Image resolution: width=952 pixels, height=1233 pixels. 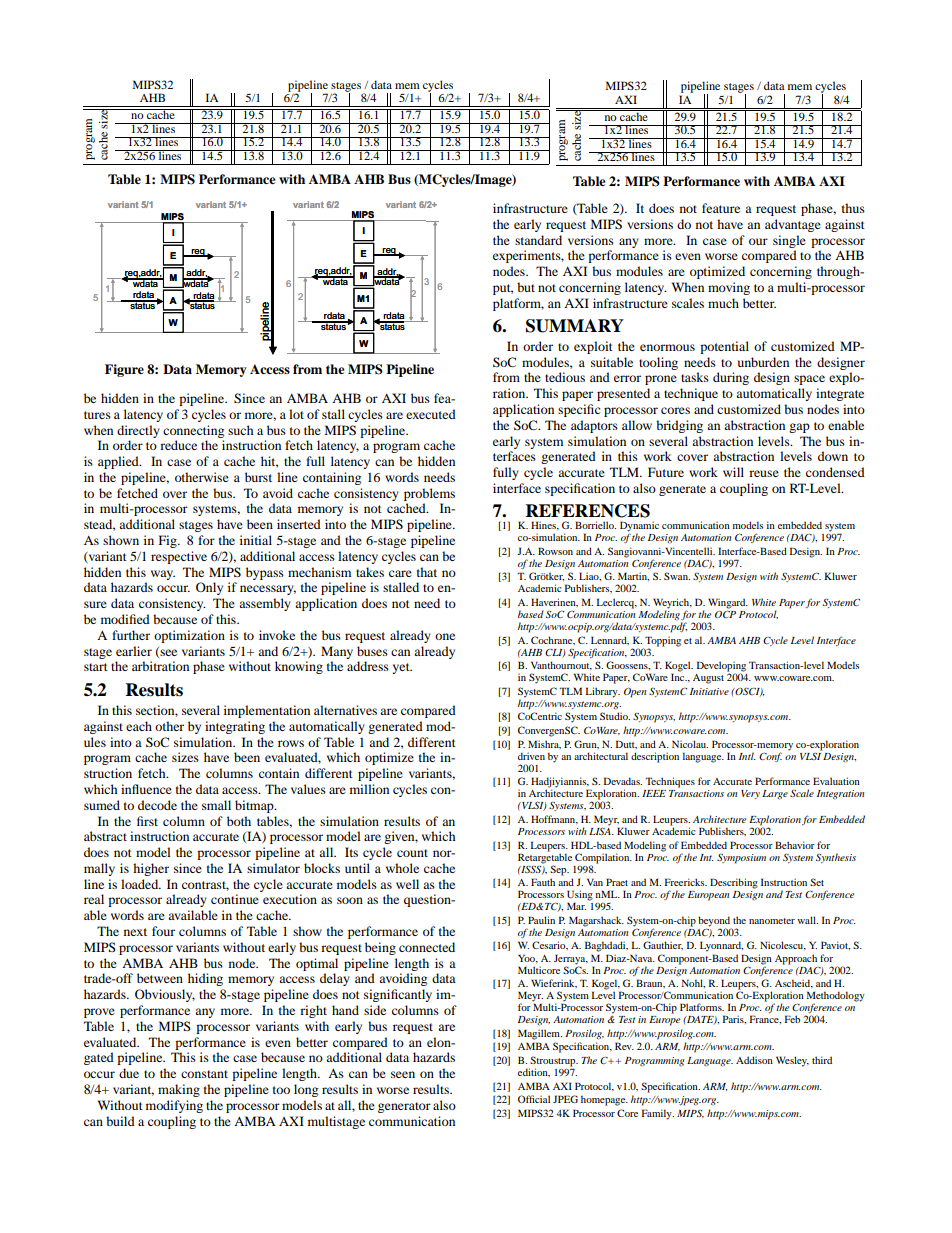 I want to click on yet, so click(x=402, y=668).
